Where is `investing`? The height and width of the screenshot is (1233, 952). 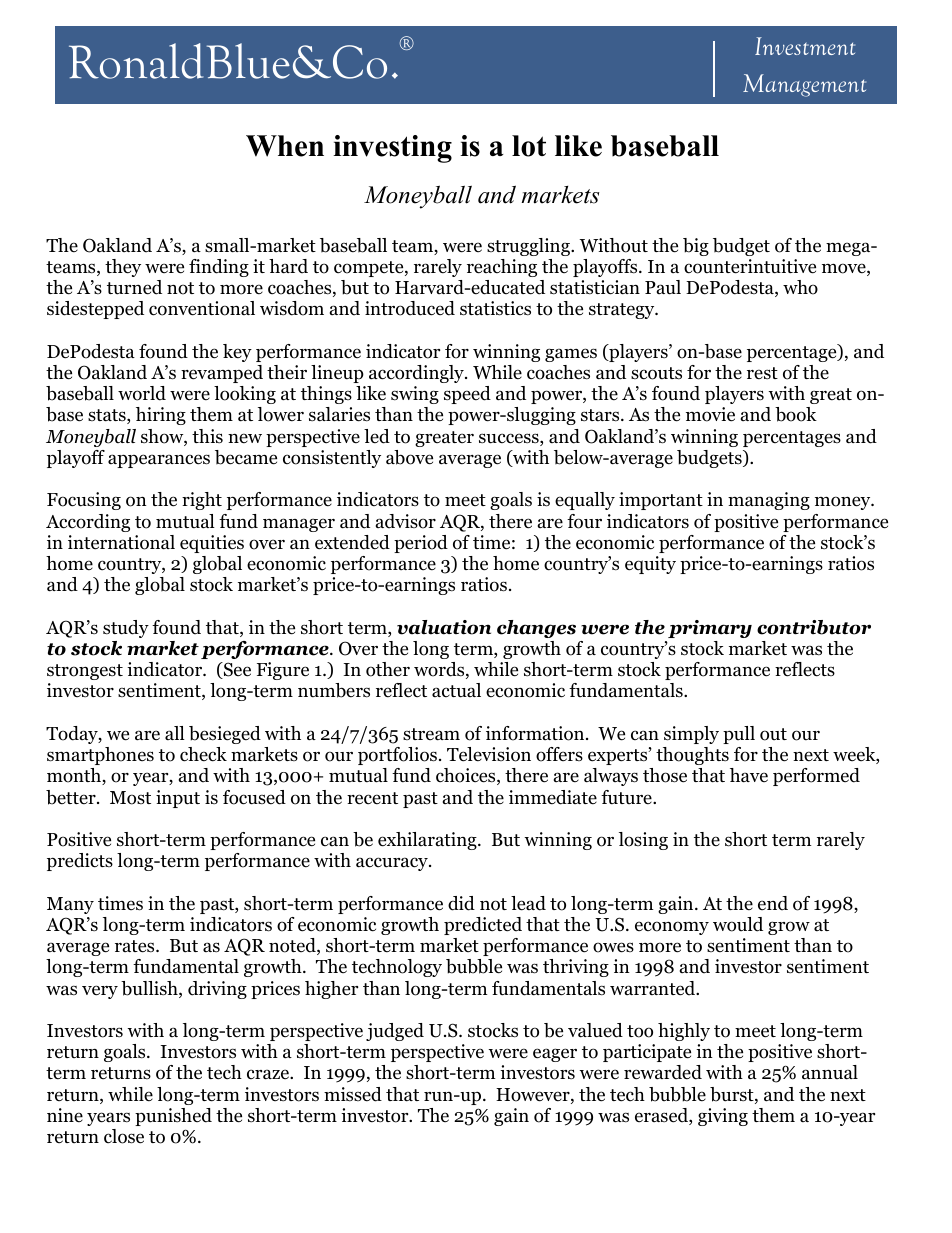
investing is located at coordinates (392, 149).
